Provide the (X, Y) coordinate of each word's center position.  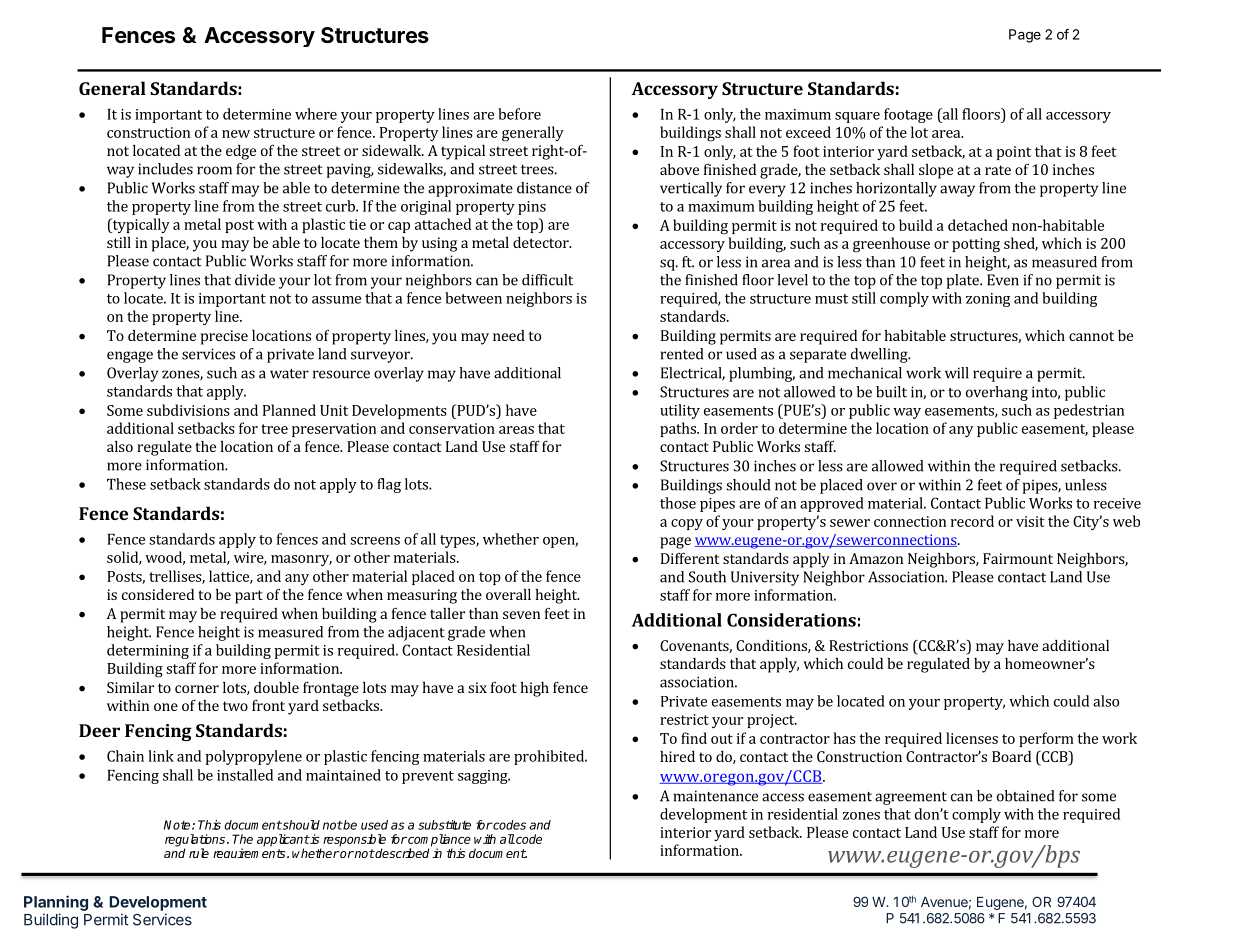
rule (199, 853)
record (972, 521)
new (236, 134)
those (678, 503)
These (126, 484)
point (1013, 153)
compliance (438, 841)
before (519, 114)
